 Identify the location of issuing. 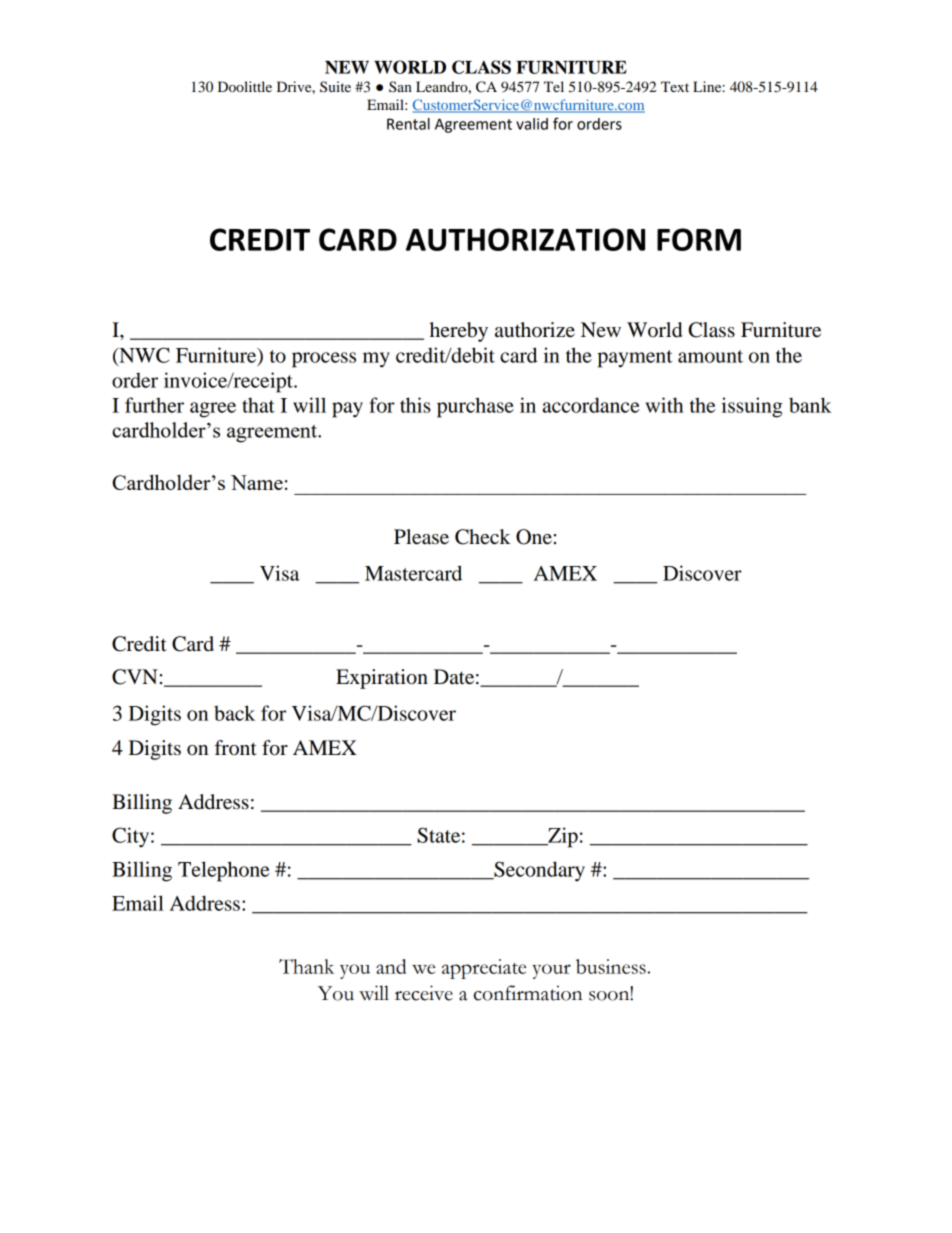
(752, 407).
